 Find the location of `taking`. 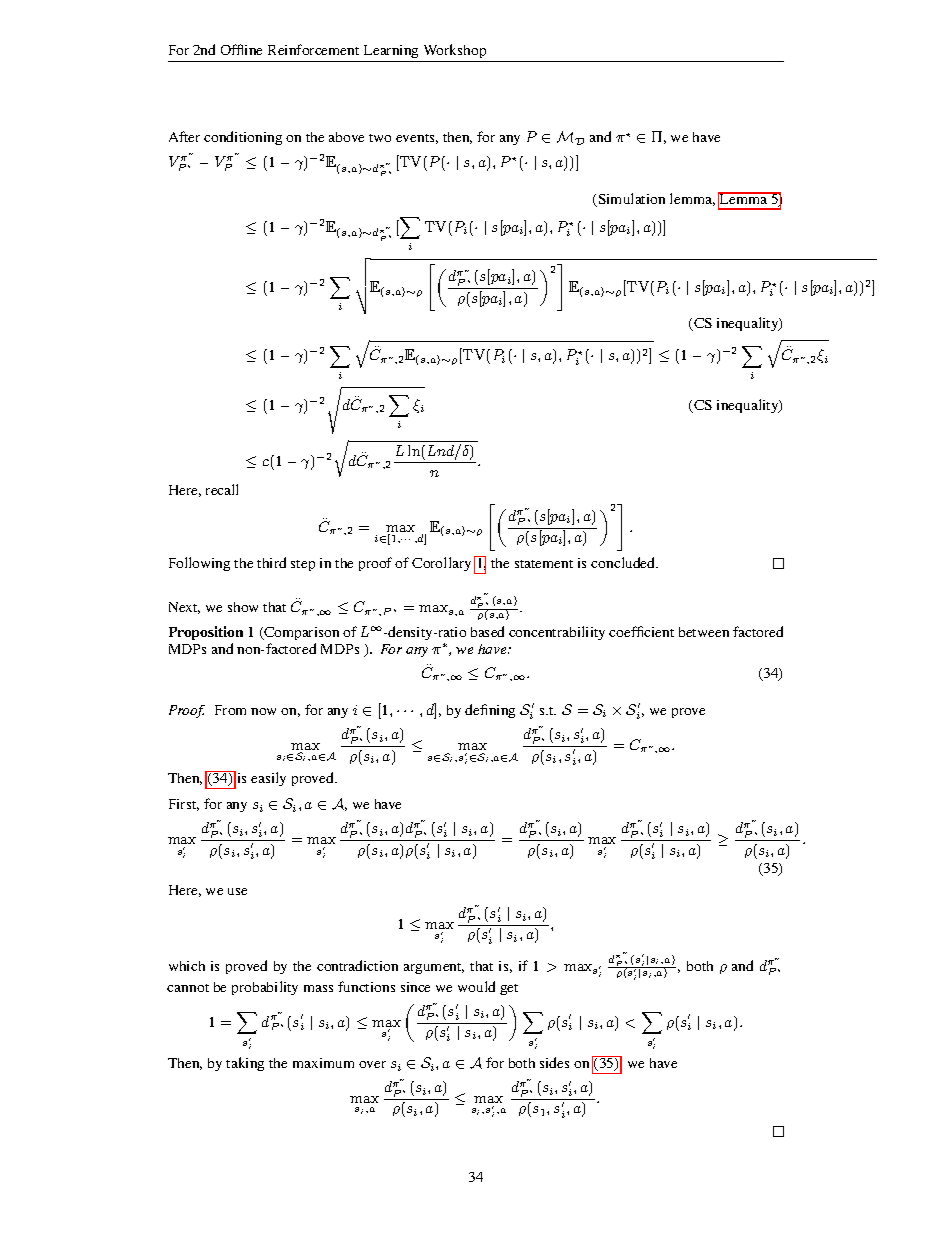

taking is located at coordinates (245, 1064).
